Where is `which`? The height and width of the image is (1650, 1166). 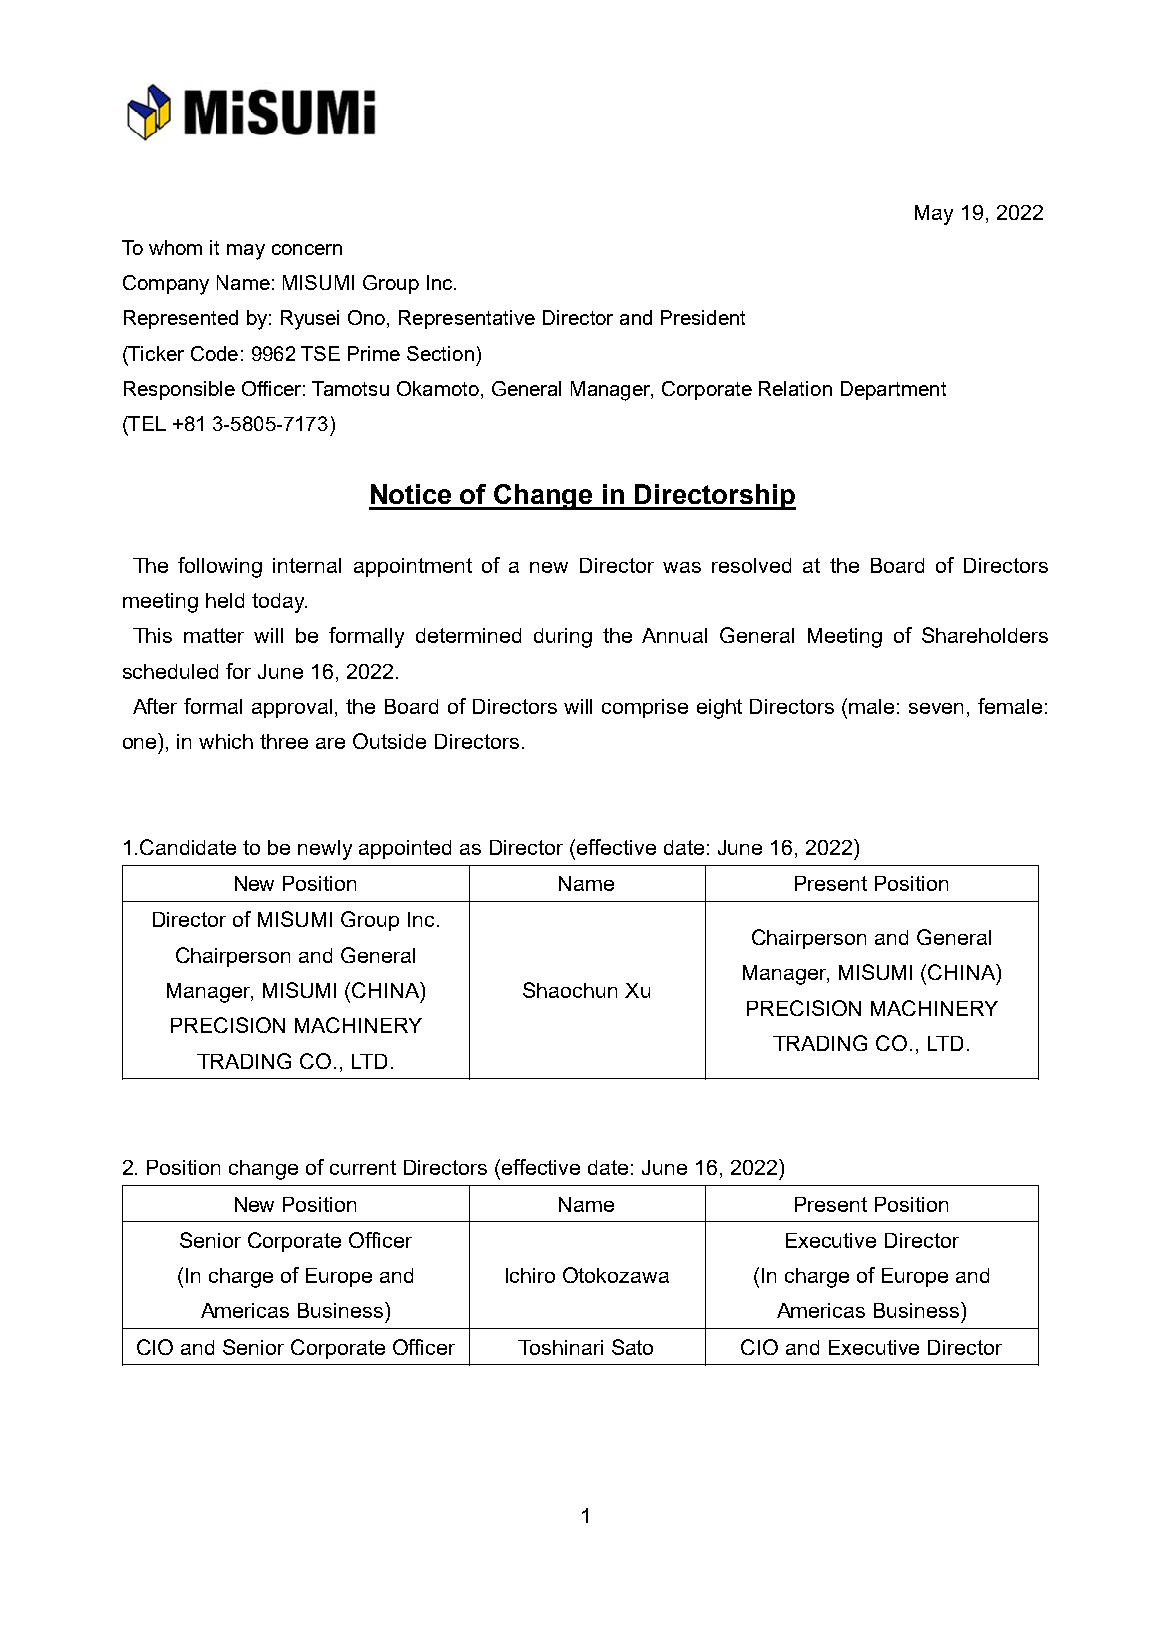
which is located at coordinates (226, 741).
